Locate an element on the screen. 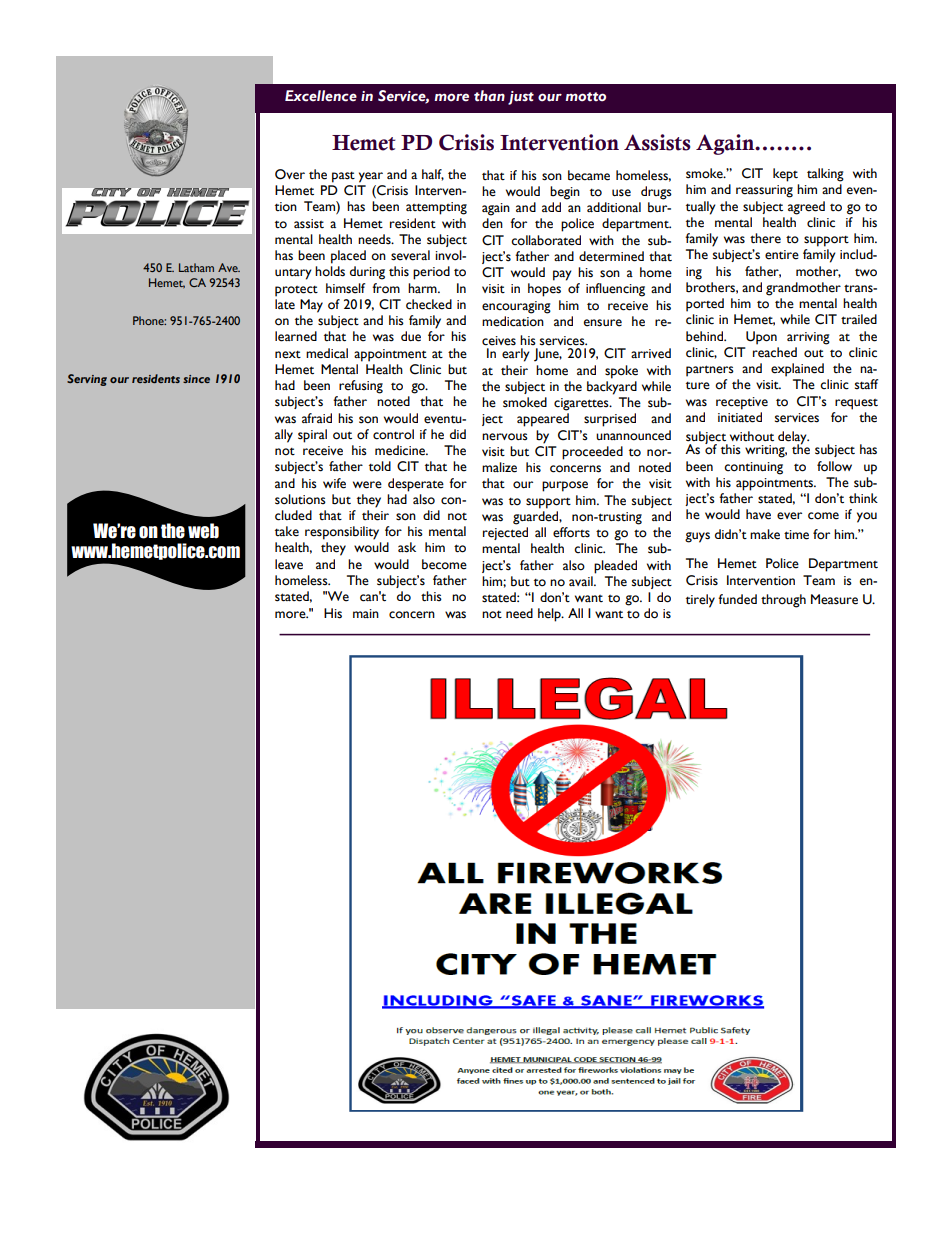  agreed is located at coordinates (806, 208).
